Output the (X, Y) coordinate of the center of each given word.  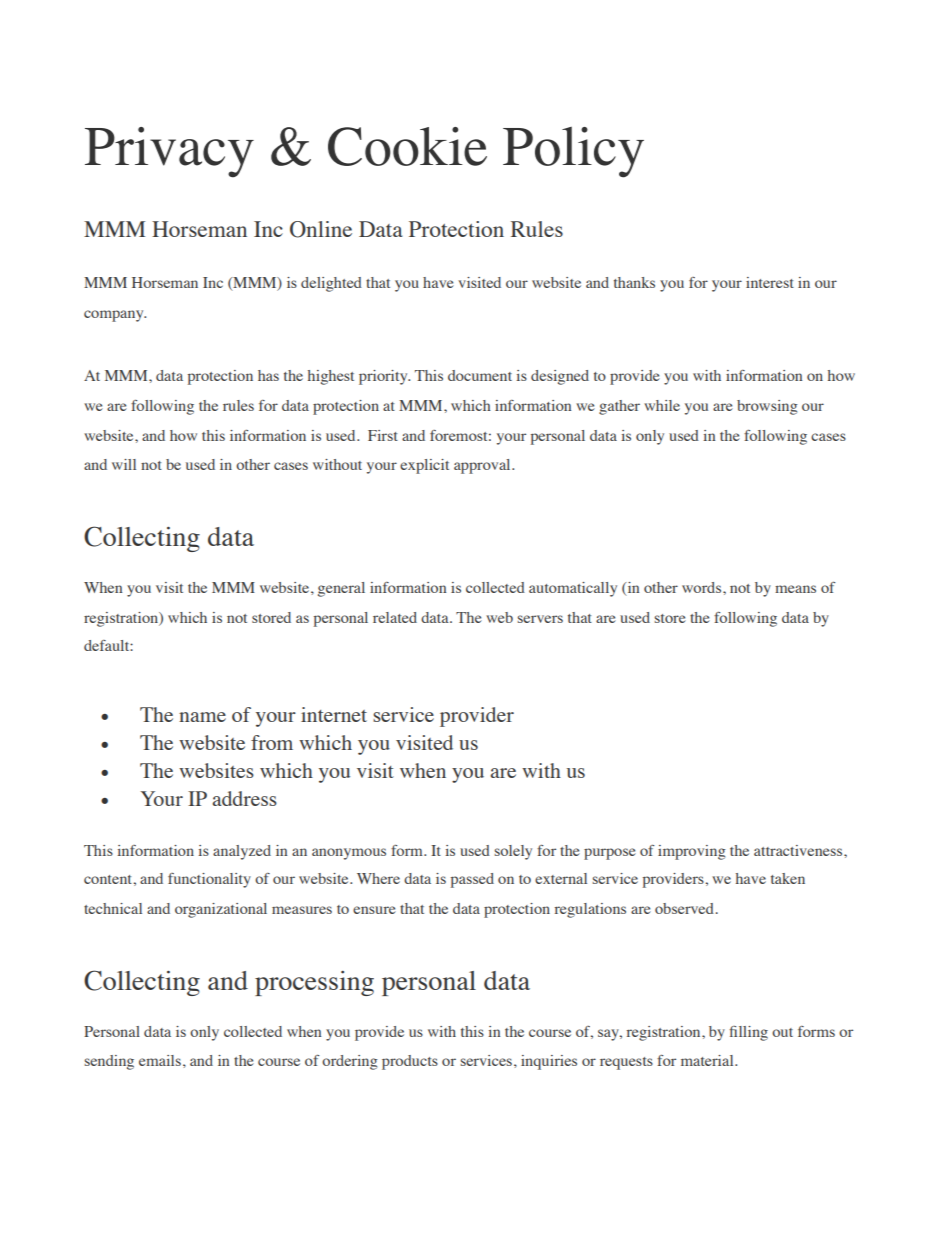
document (480, 375)
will (124, 464)
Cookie (407, 146)
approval (483, 466)
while (662, 405)
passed (472, 880)
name (202, 717)
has (268, 375)
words (703, 587)
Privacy (169, 152)
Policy (573, 152)
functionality (209, 880)
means (795, 589)
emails (160, 1060)
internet (334, 714)
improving (692, 852)
